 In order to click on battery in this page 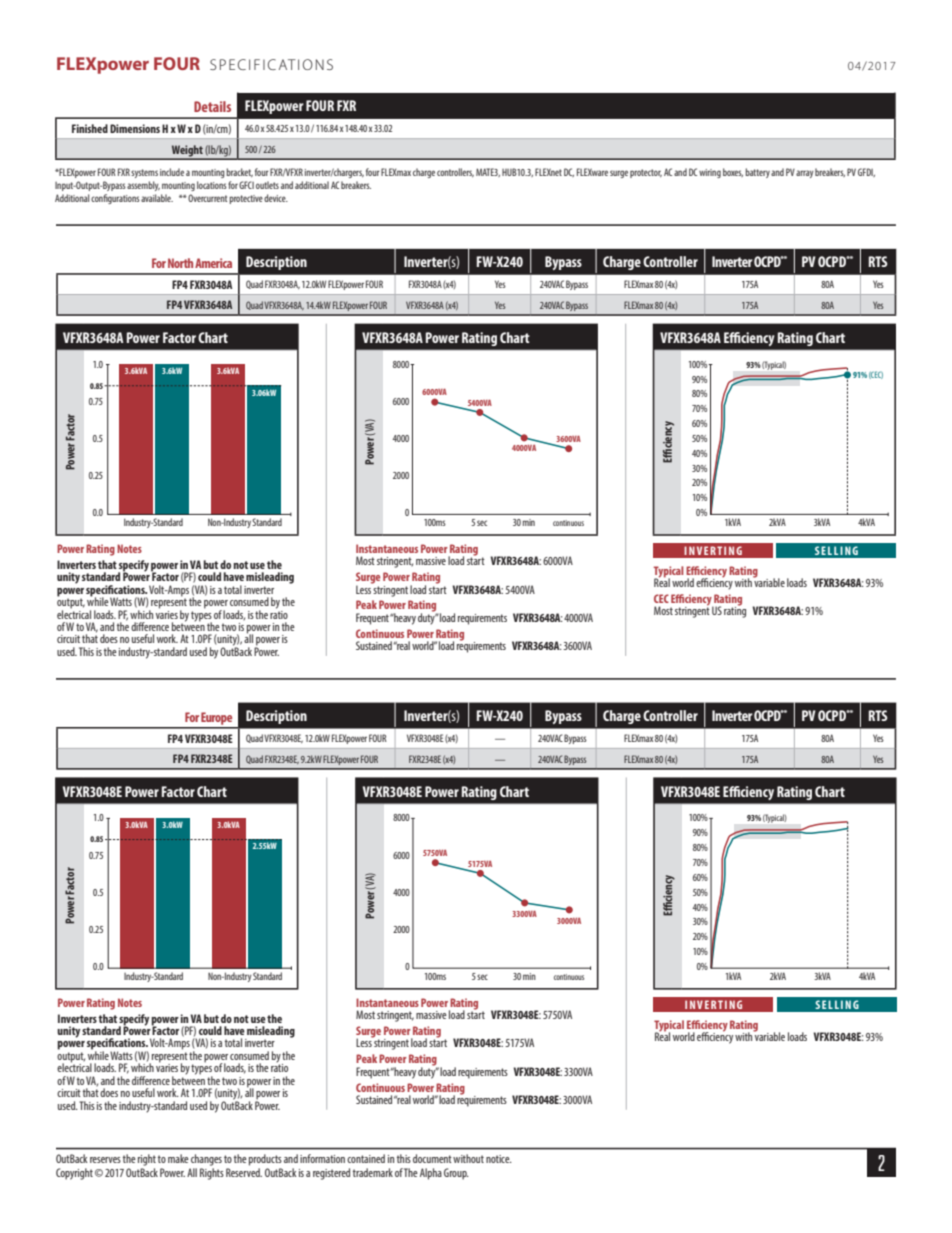, I will do `click(757, 173)`.
